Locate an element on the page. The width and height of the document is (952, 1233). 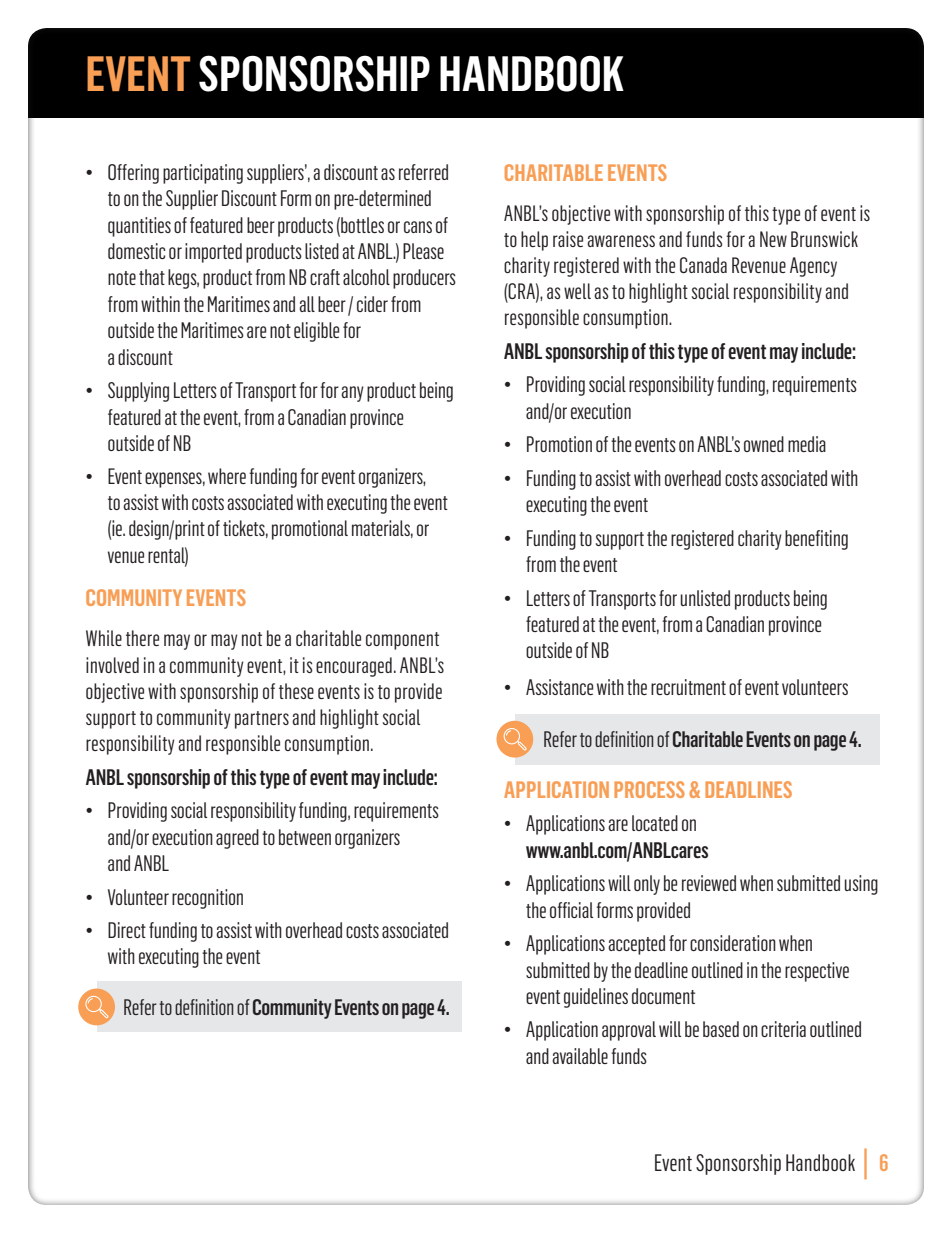
recruitment is located at coordinates (688, 687).
